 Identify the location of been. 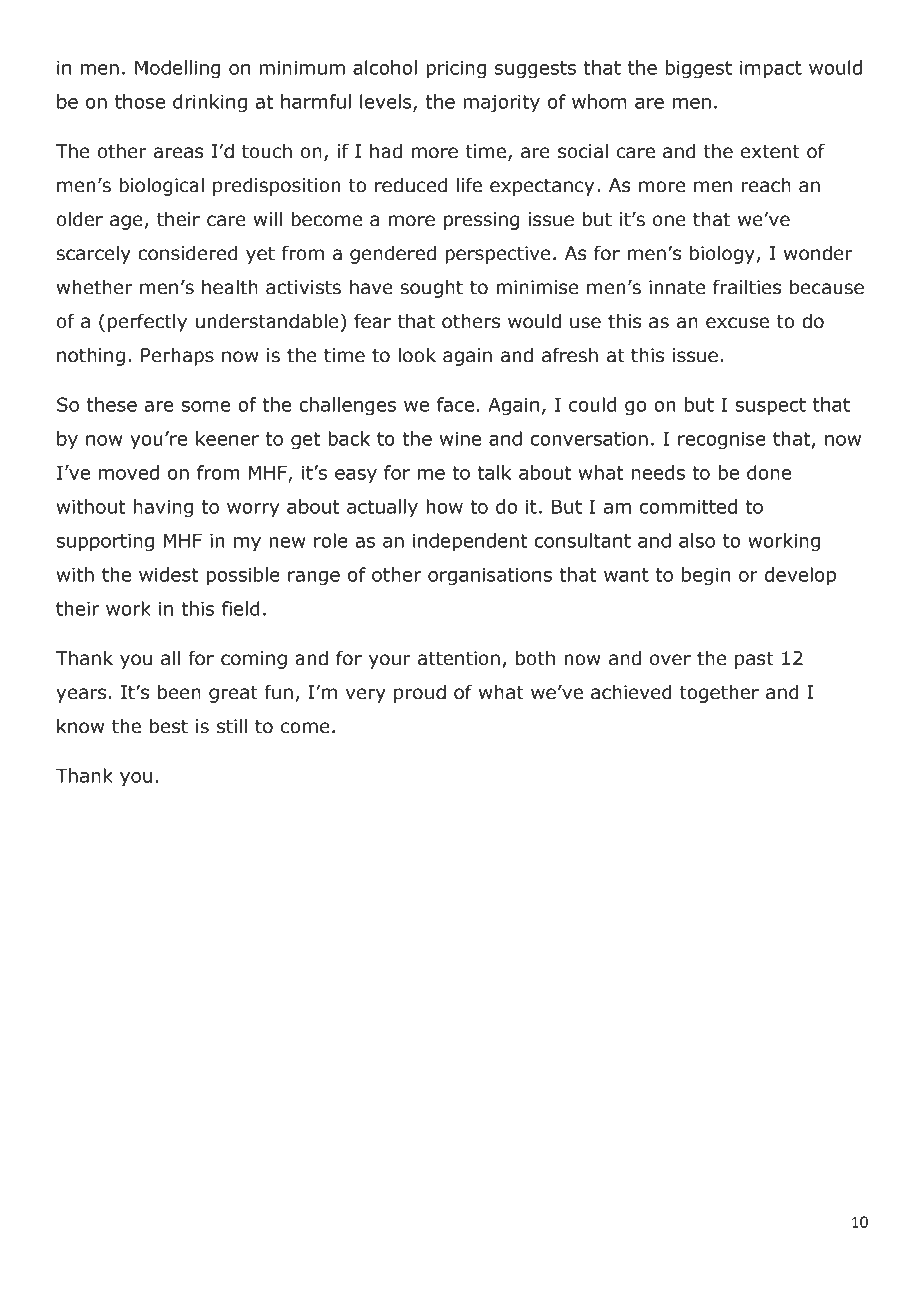
(179, 692).
